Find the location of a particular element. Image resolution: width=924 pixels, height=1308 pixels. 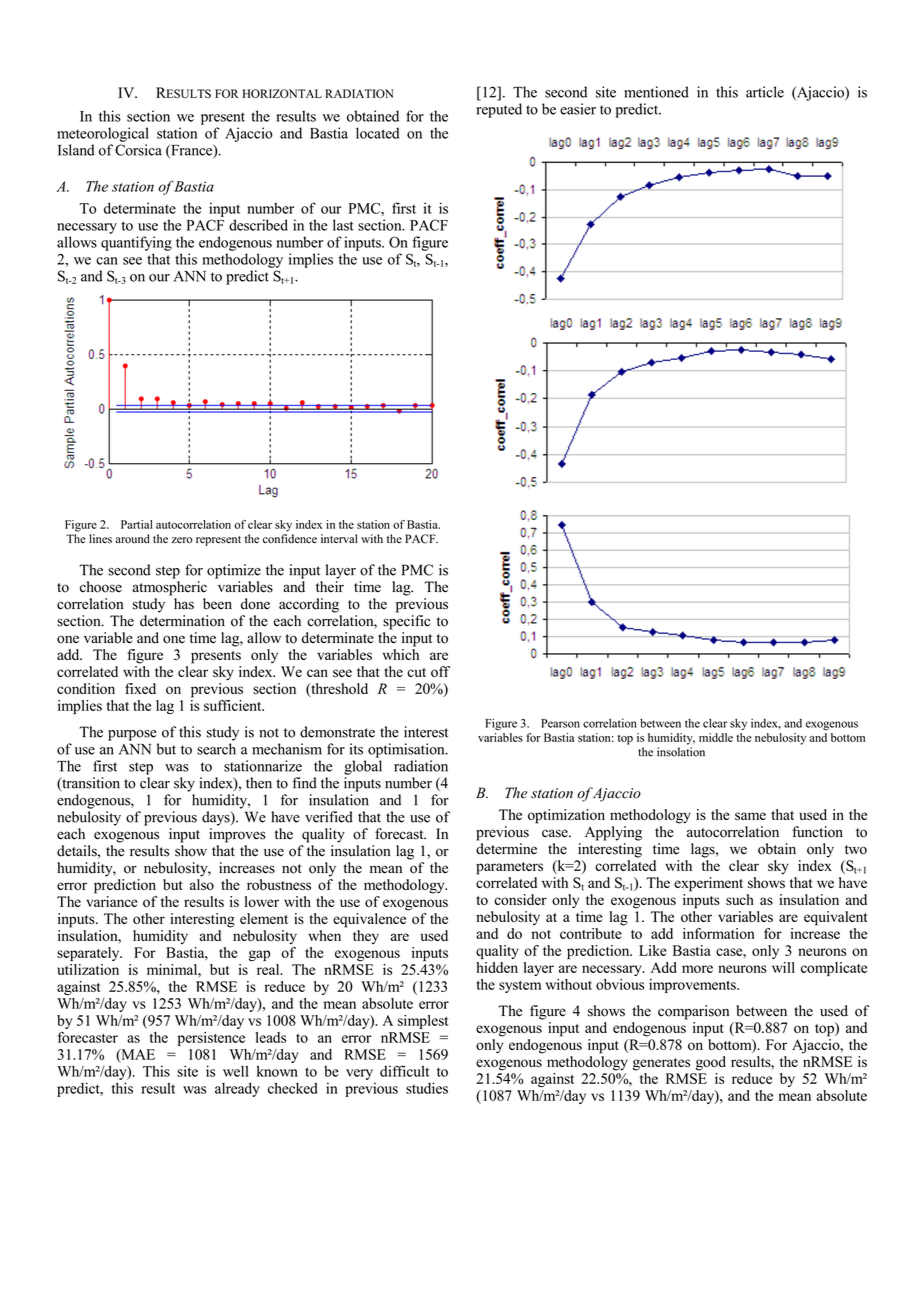

persistence is located at coordinates (211, 1039).
